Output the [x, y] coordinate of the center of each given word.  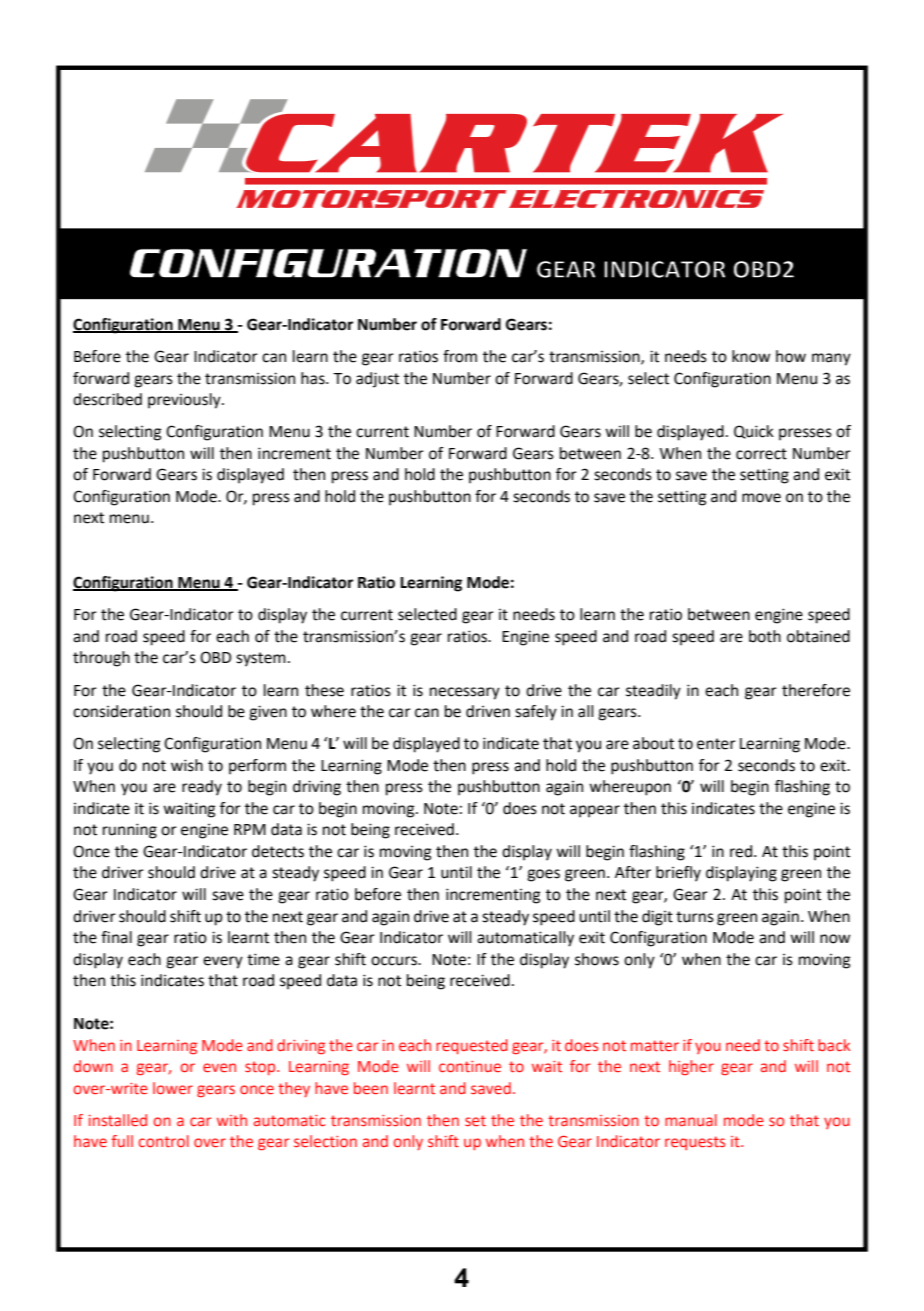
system [261, 659]
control [164, 1141]
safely [536, 713]
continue [470, 1067]
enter [716, 744]
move [761, 498]
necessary [465, 693]
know [751, 356]
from [460, 356]
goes [543, 875]
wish [187, 765]
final [116, 937]
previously [185, 401]
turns [695, 917]
